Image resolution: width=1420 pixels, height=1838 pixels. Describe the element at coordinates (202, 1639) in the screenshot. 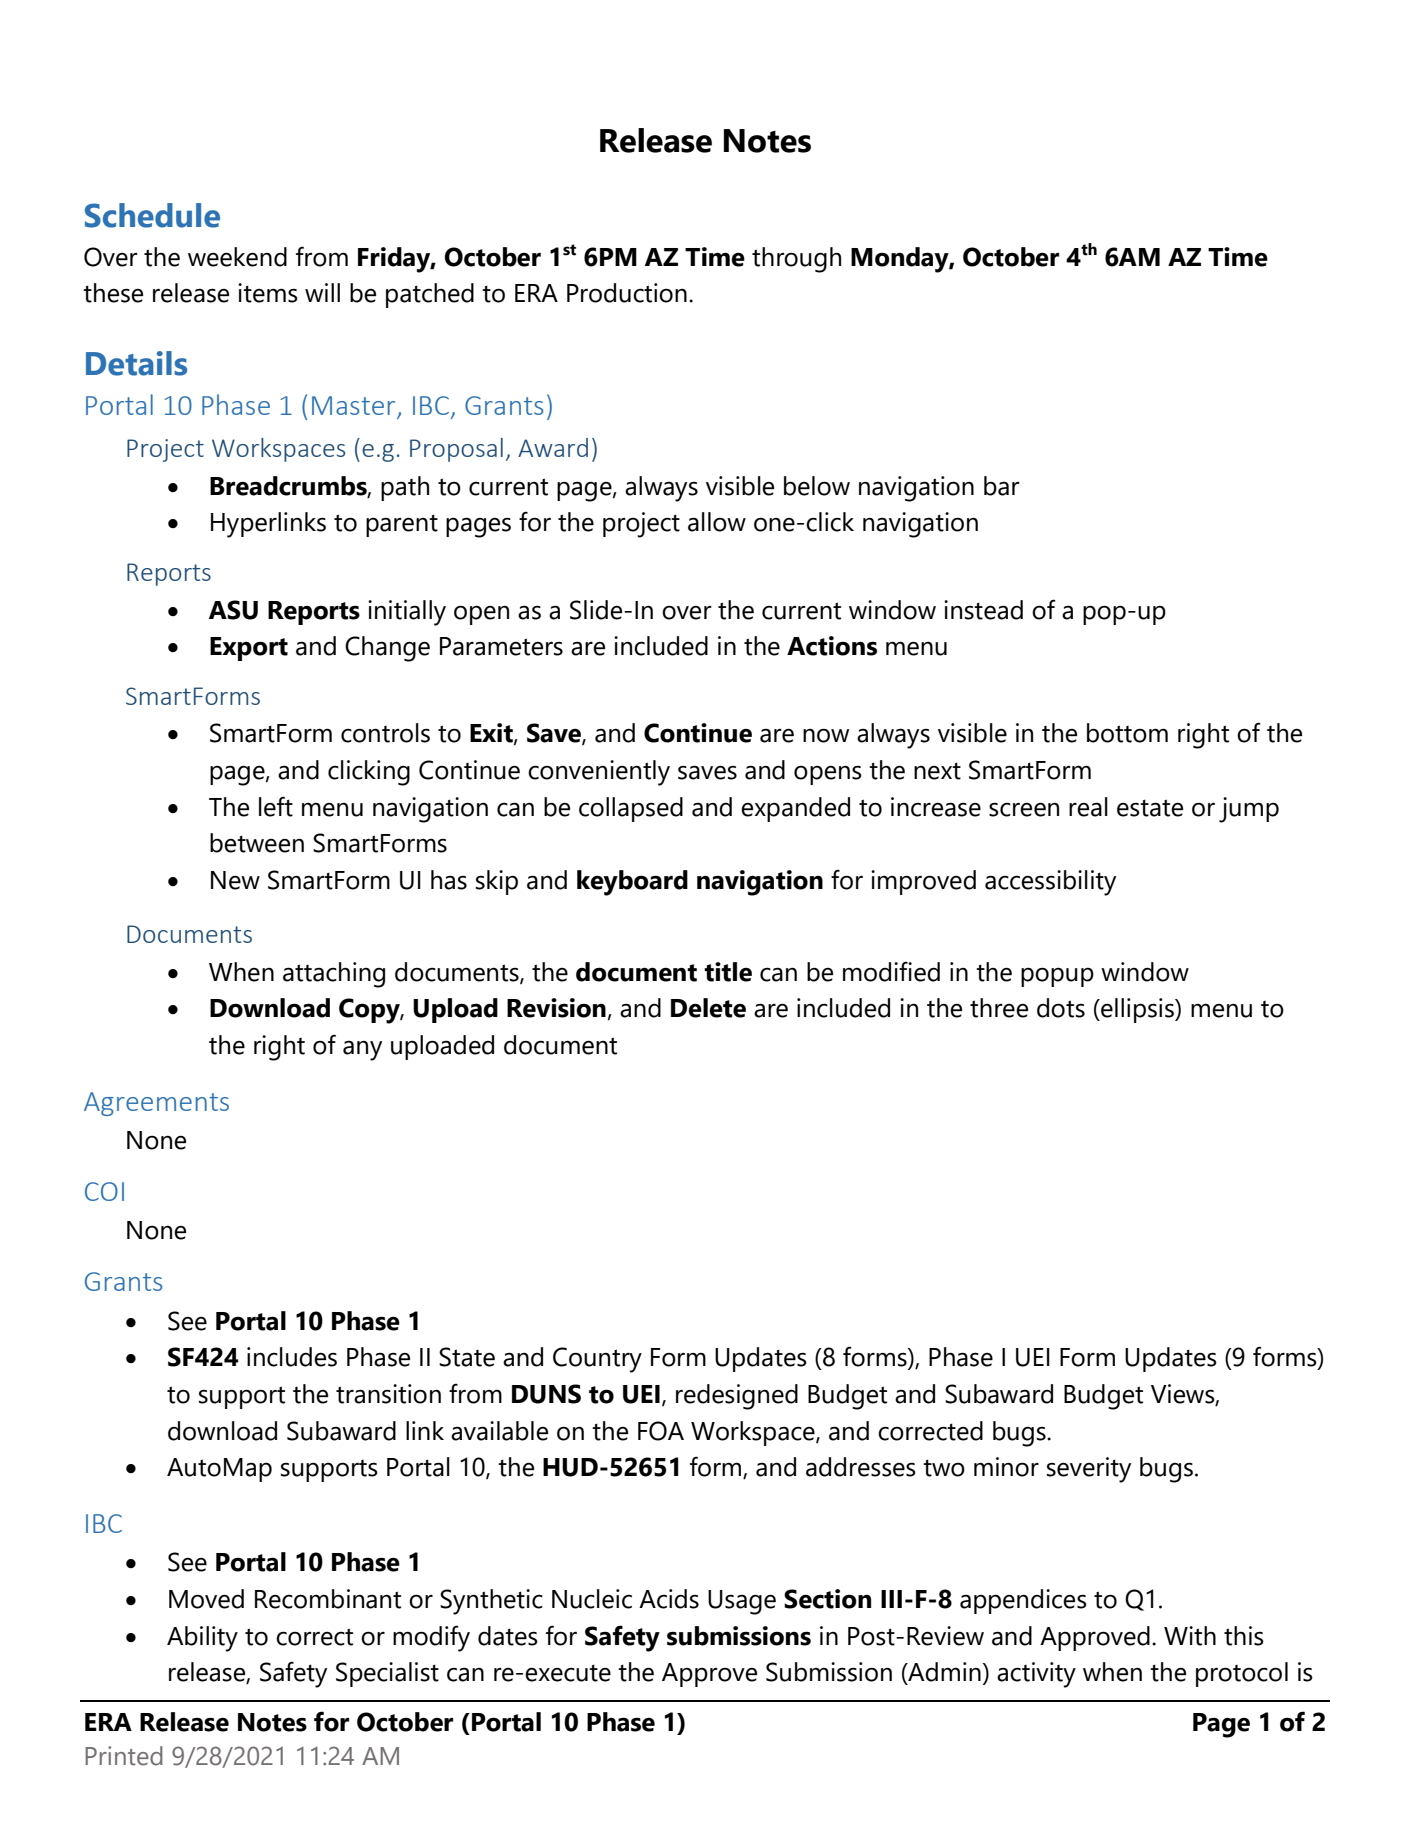

I see `Ability` at that location.
